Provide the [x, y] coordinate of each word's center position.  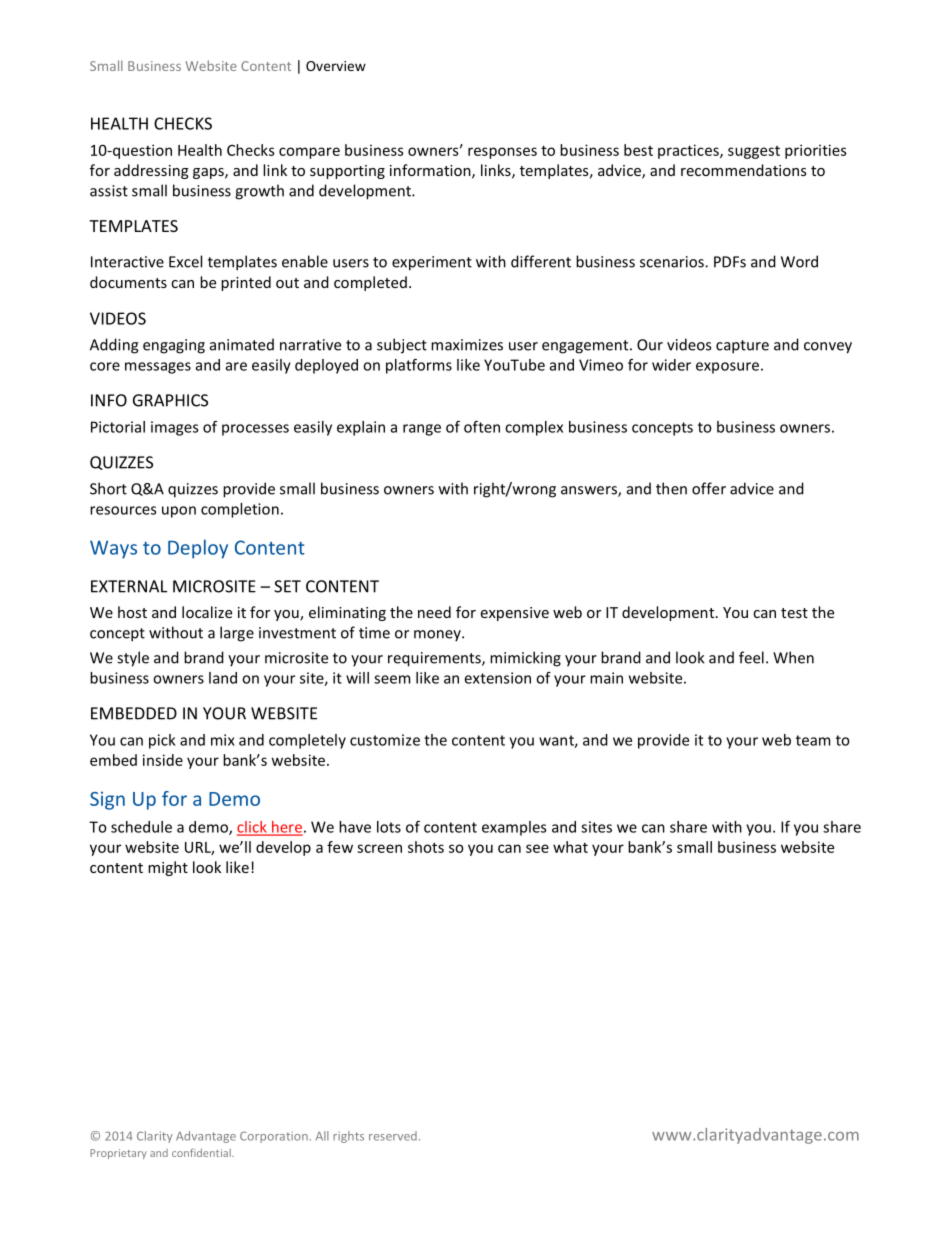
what [570, 847]
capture [742, 347]
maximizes [467, 345]
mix [223, 740]
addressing [151, 171]
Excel [185, 261]
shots [426, 847]
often [482, 427]
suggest [754, 152]
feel [751, 657]
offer [709, 488]
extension [498, 678]
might [168, 868]
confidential [202, 1152]
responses [502, 153]
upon [179, 512]
